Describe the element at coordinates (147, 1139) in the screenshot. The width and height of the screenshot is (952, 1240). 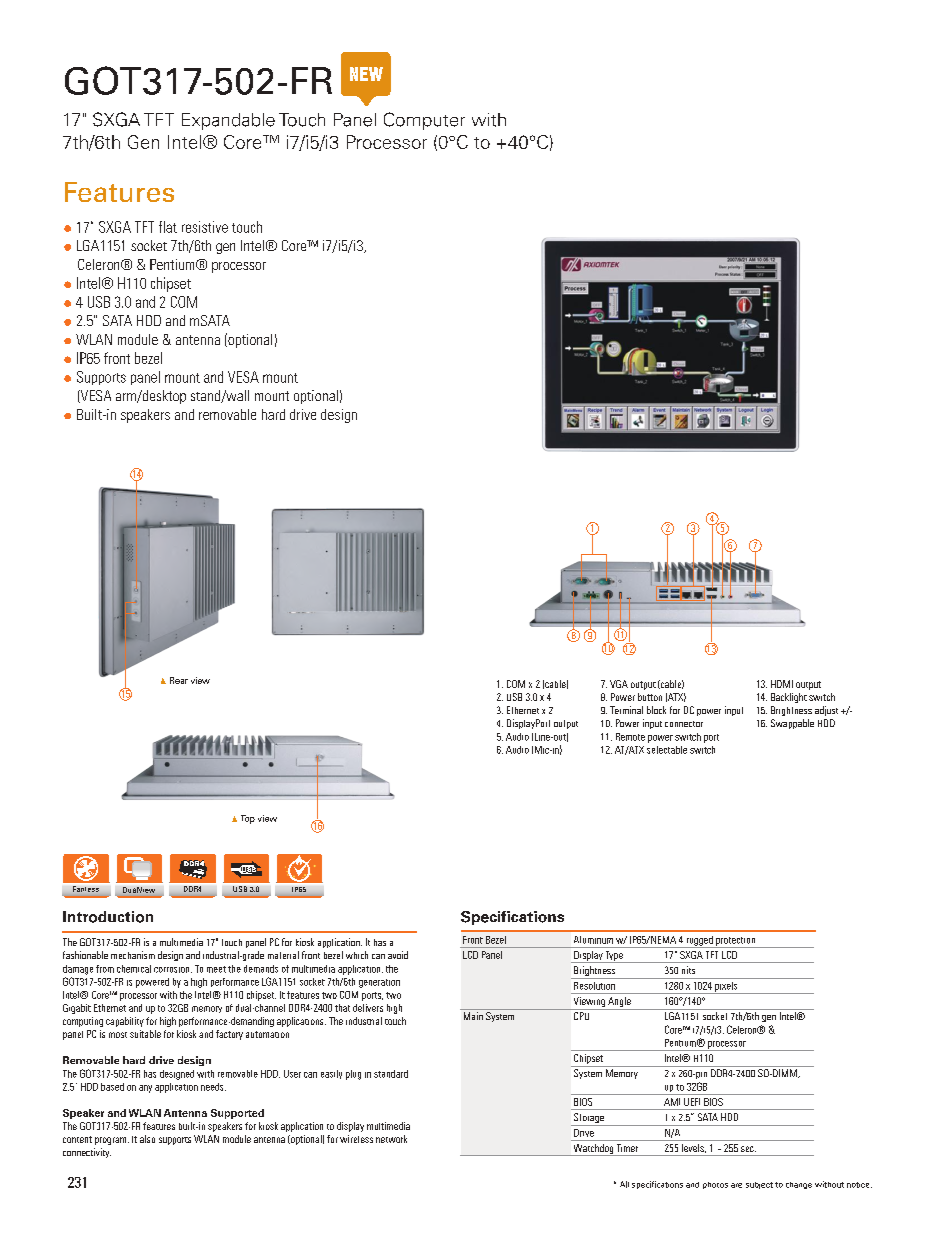
I see `also` at that location.
